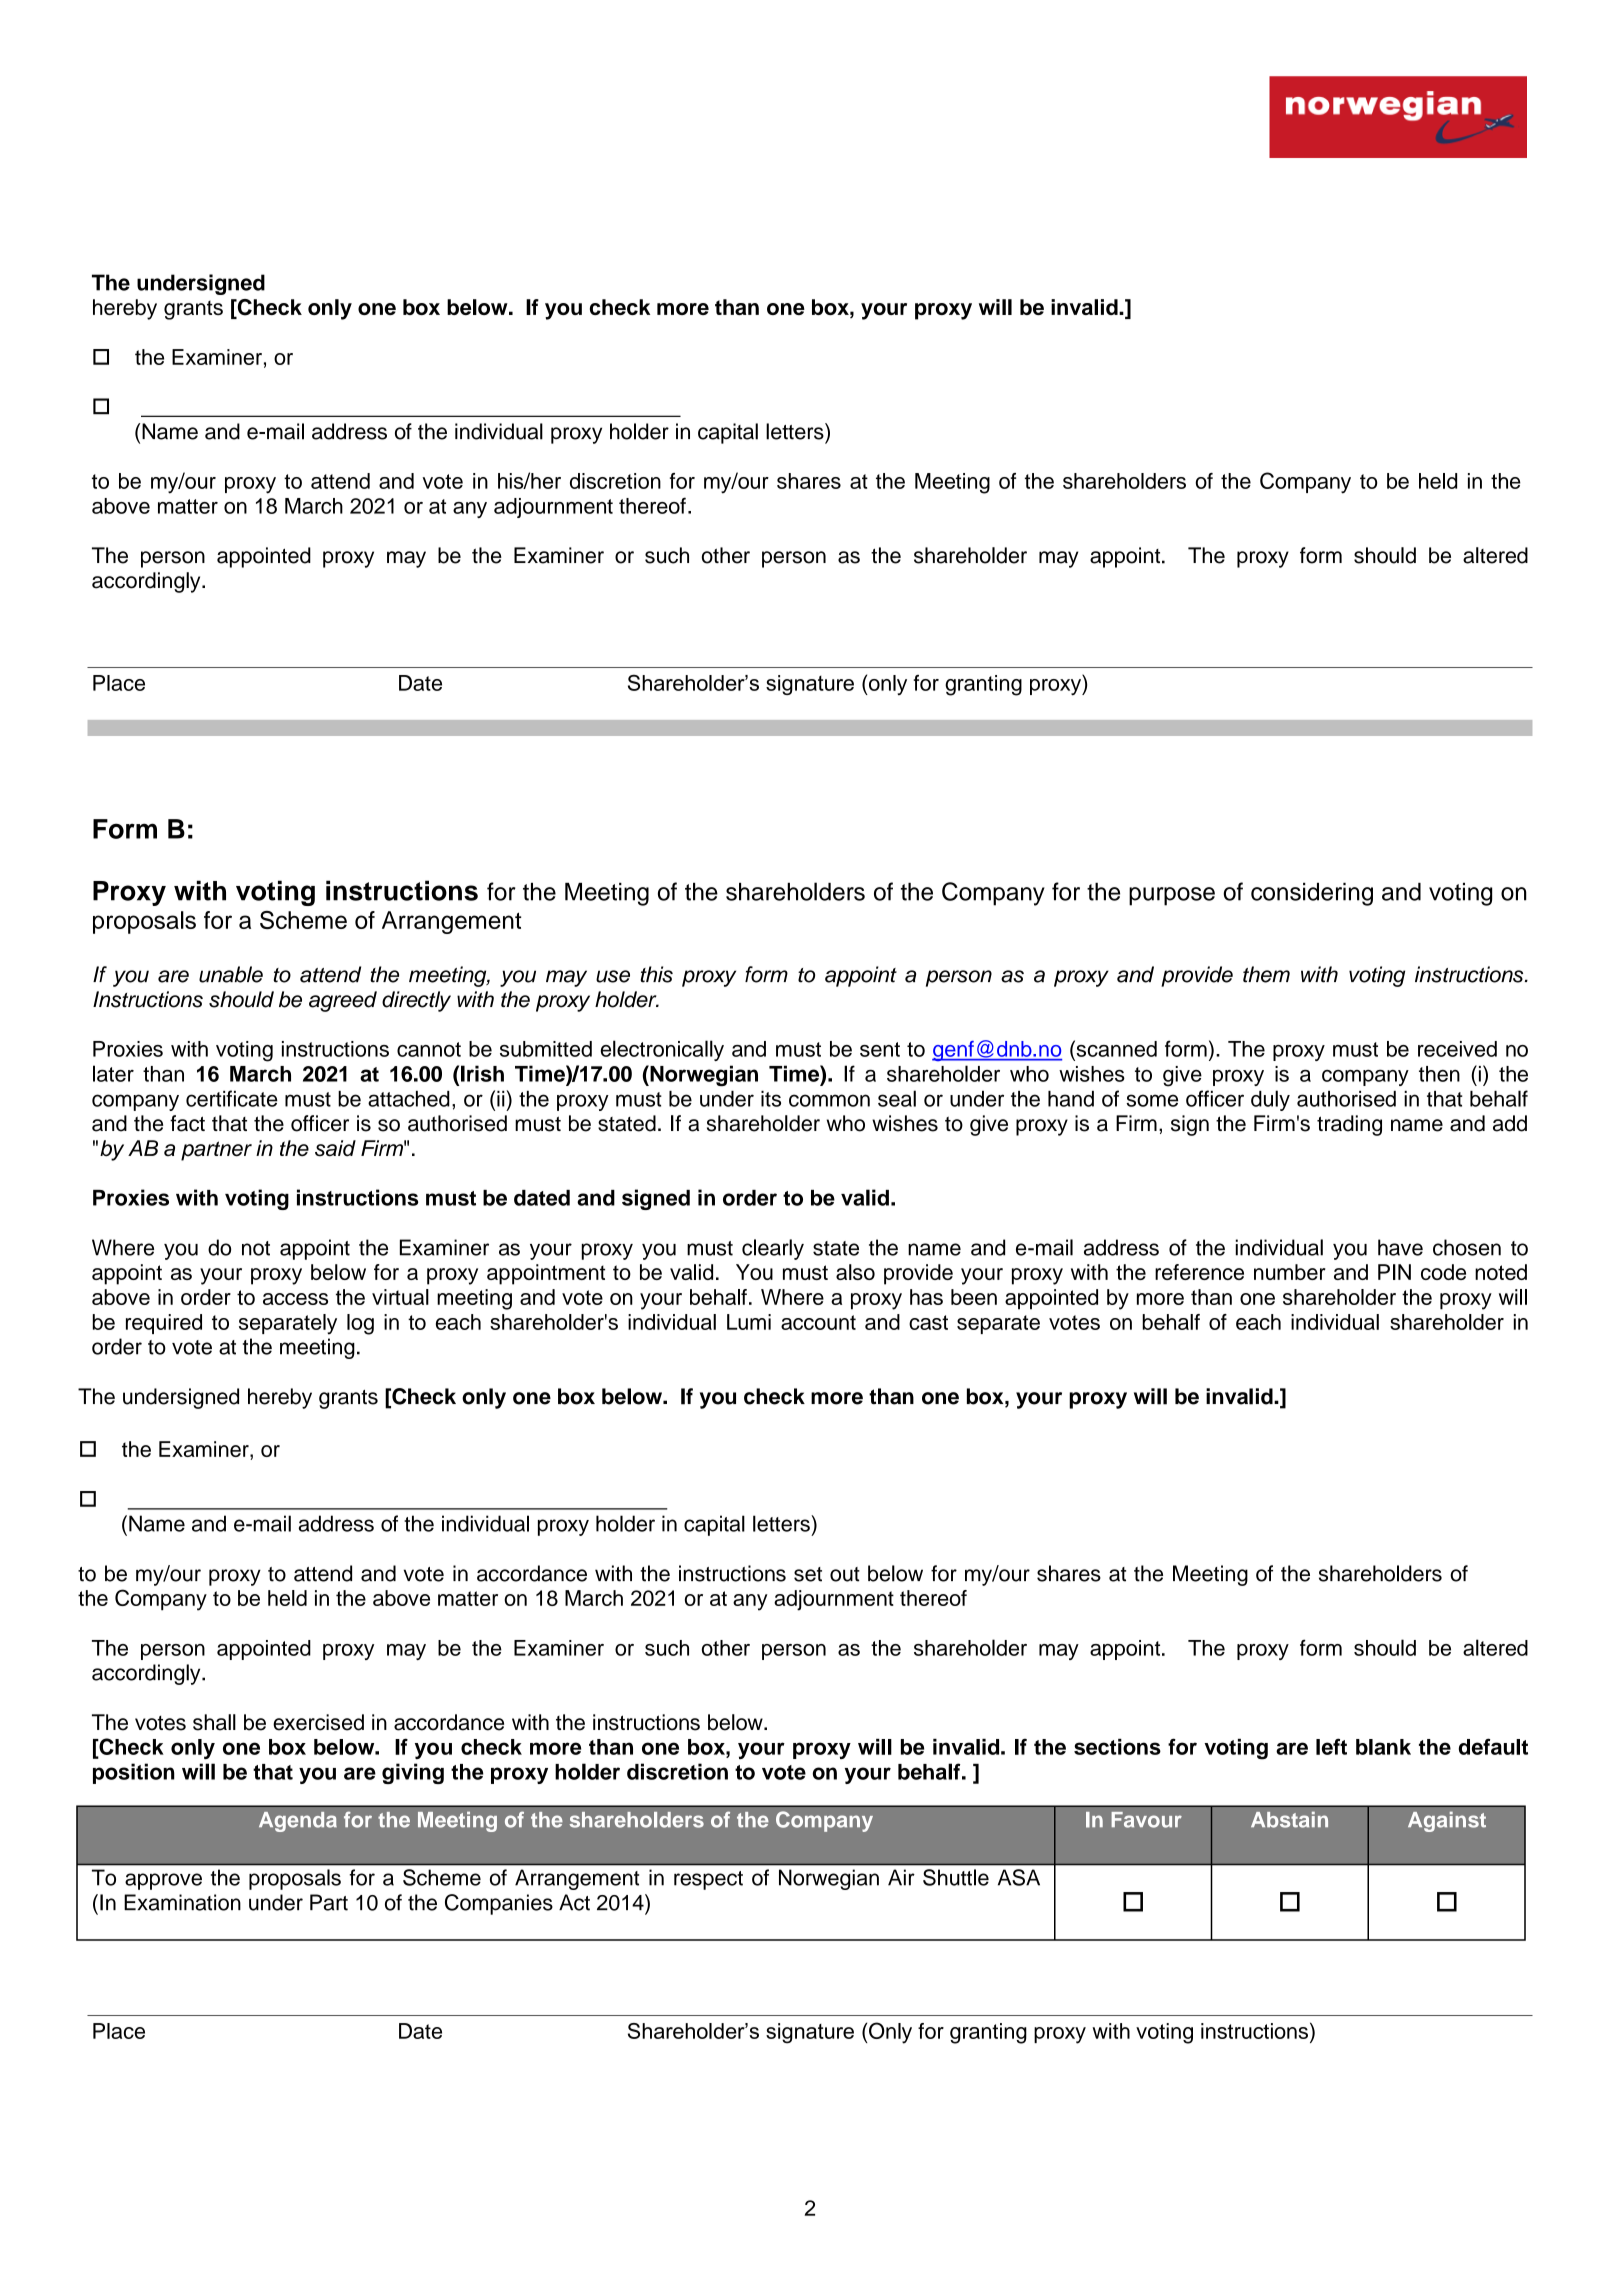 The height and width of the screenshot is (2270, 1605). I want to click on log, so click(360, 1324).
